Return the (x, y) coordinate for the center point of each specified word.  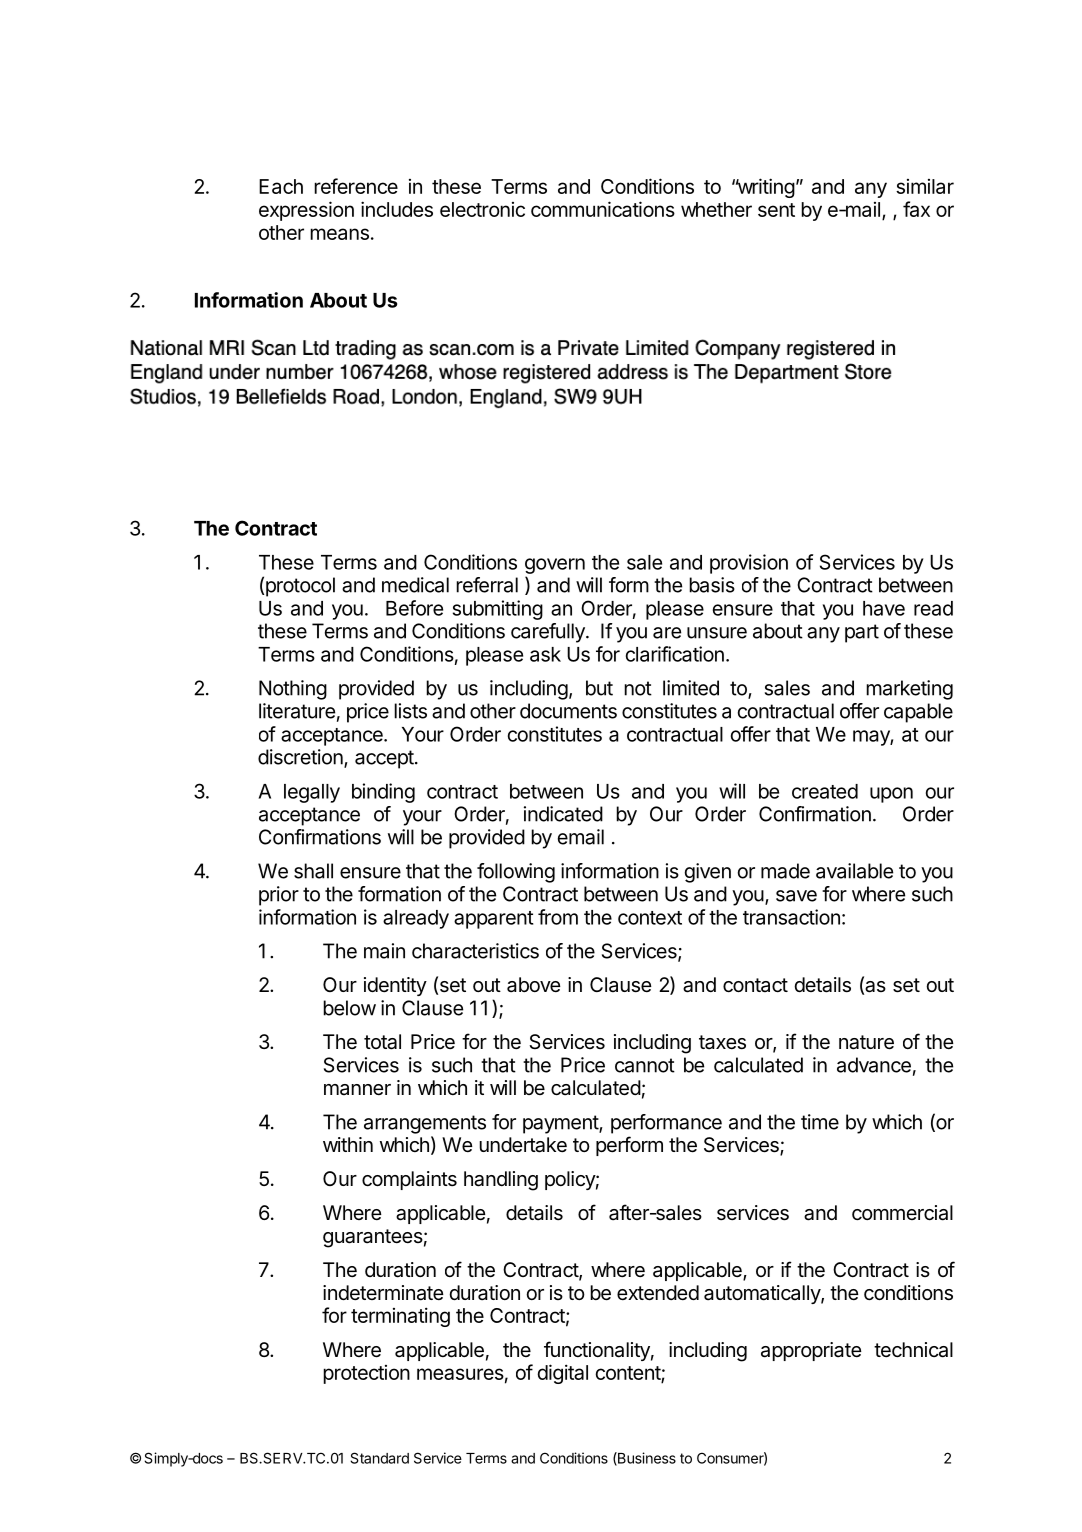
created (825, 791)
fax (916, 209)
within (348, 1144)
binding (383, 793)
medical (415, 585)
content (628, 1374)
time (820, 1122)
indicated (563, 814)
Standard (379, 1458)
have (884, 608)
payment (561, 1124)
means (339, 234)
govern (555, 566)
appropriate (811, 1351)
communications (603, 209)
